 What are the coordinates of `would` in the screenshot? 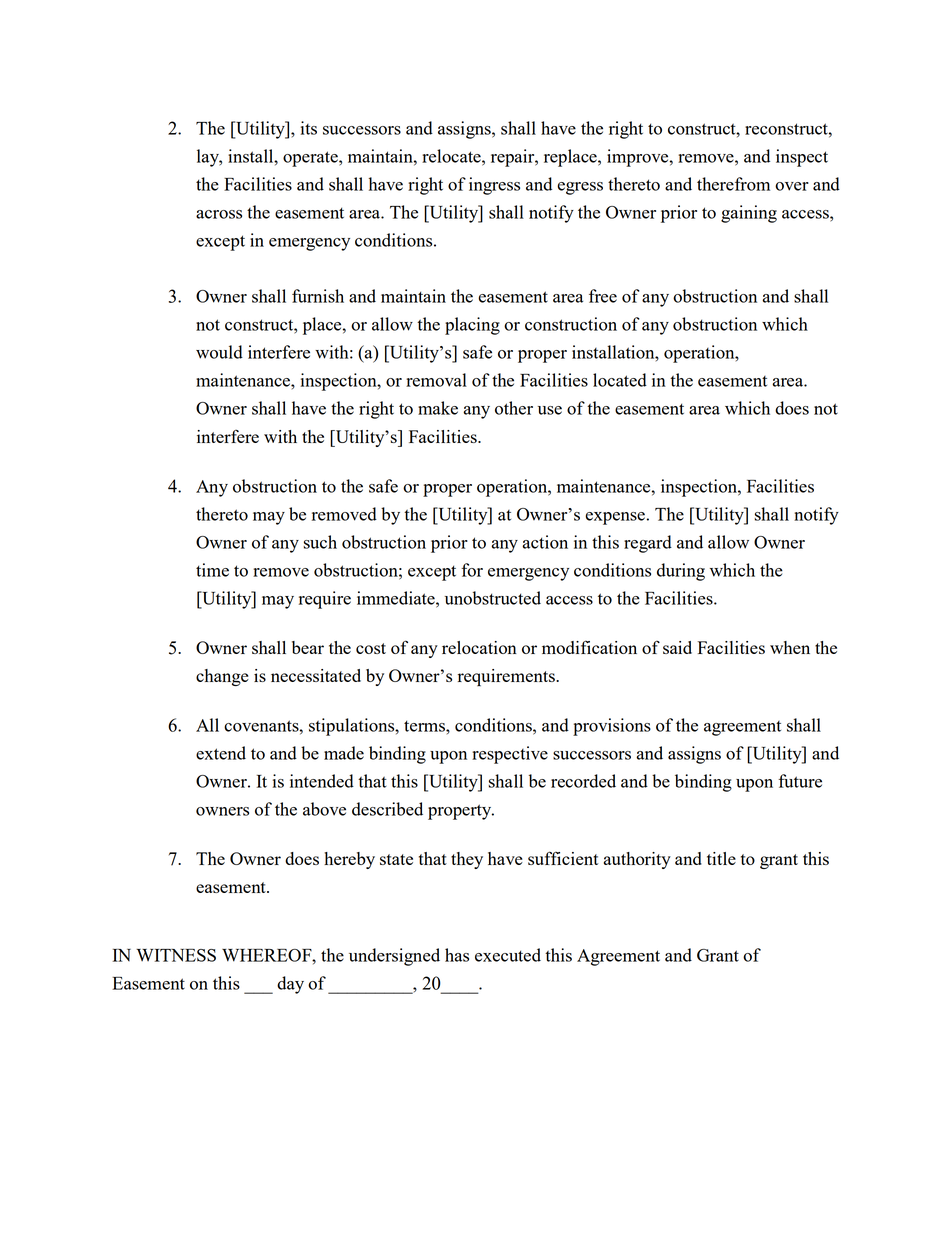 It's located at (219, 352).
